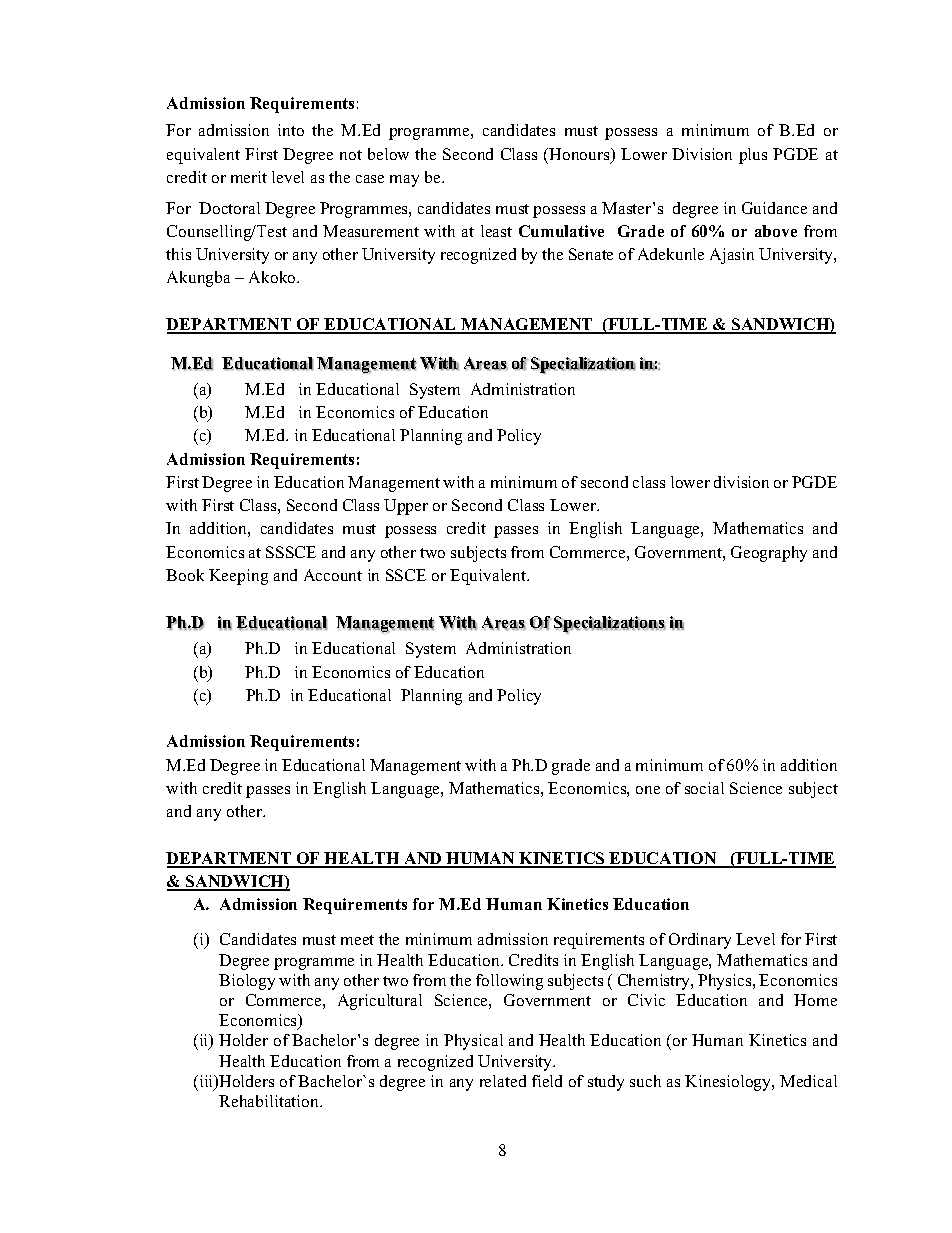 The image size is (952, 1233). What do you see at coordinates (580, 155) in the screenshot?
I see `Honours` at bounding box center [580, 155].
